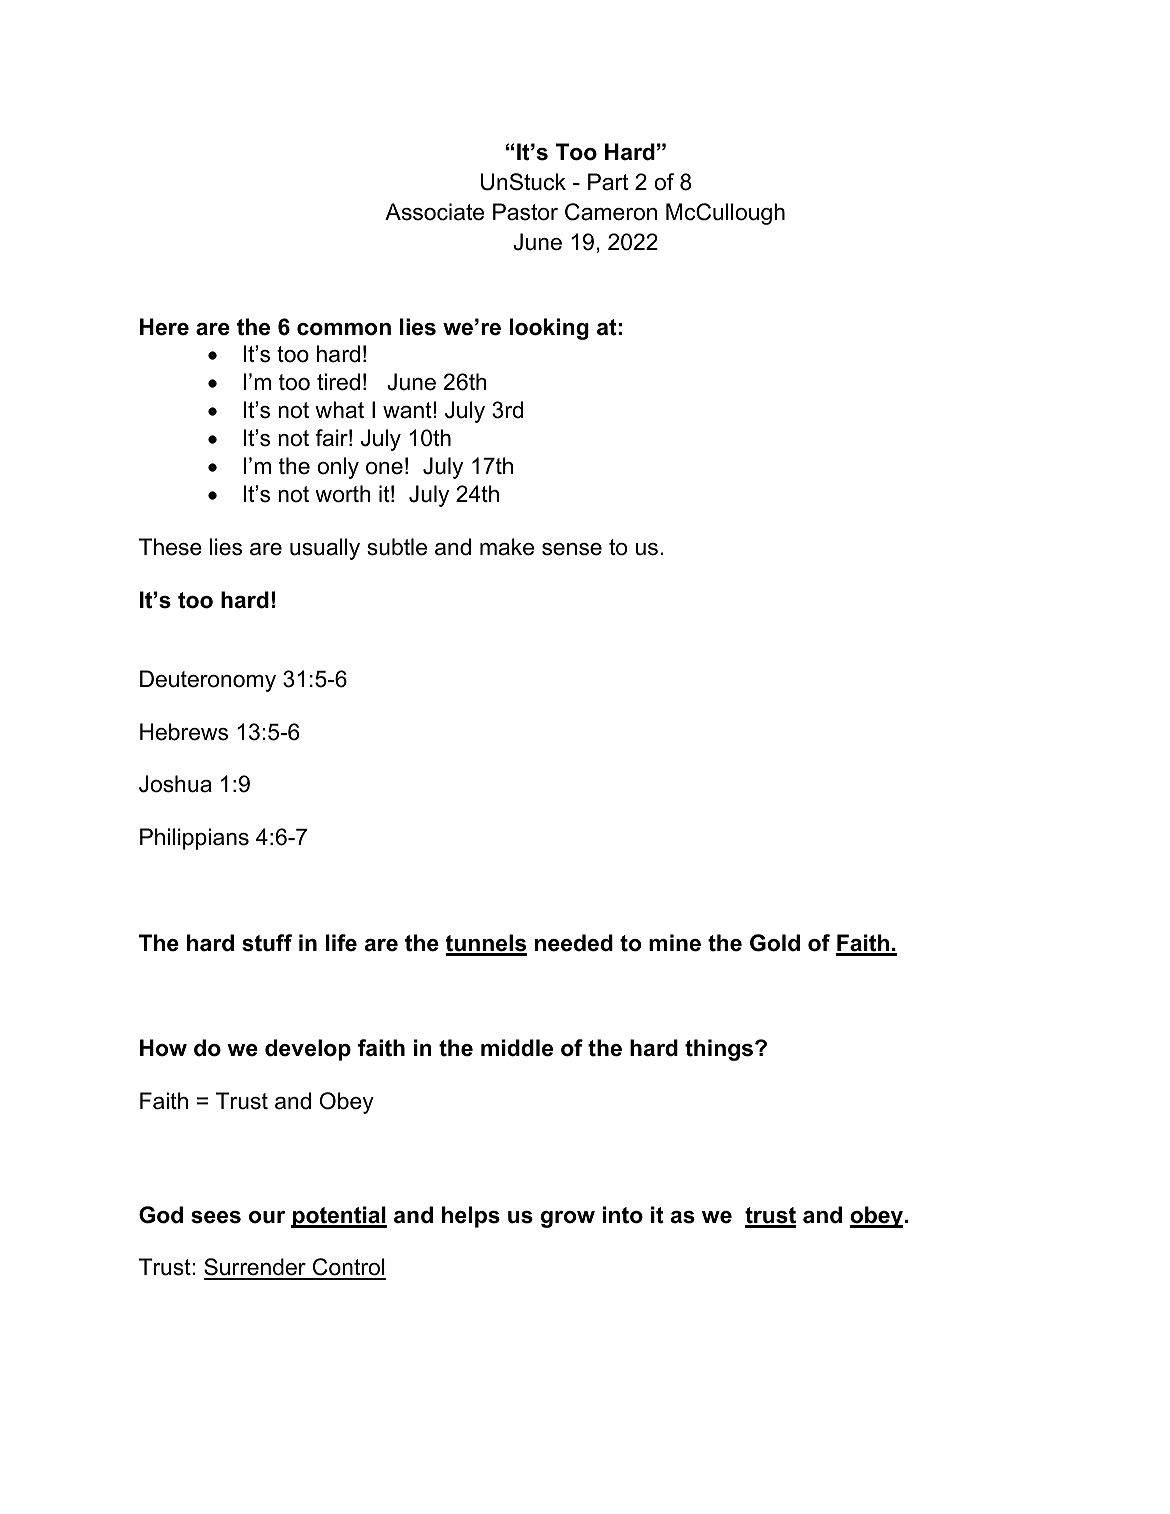  Describe the element at coordinates (434, 212) in the document. I see `Associate` at that location.
